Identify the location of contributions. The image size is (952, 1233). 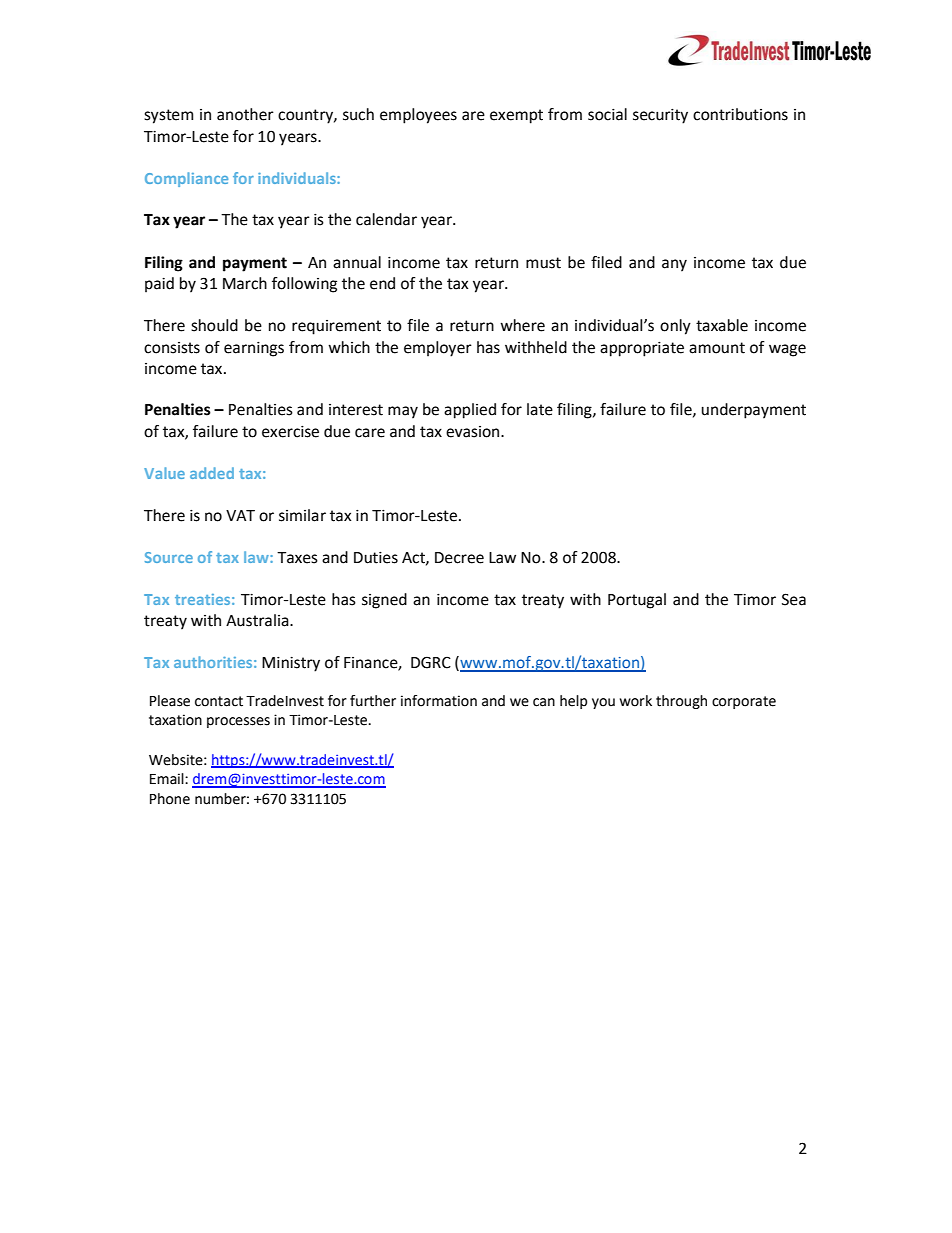
(740, 114).
